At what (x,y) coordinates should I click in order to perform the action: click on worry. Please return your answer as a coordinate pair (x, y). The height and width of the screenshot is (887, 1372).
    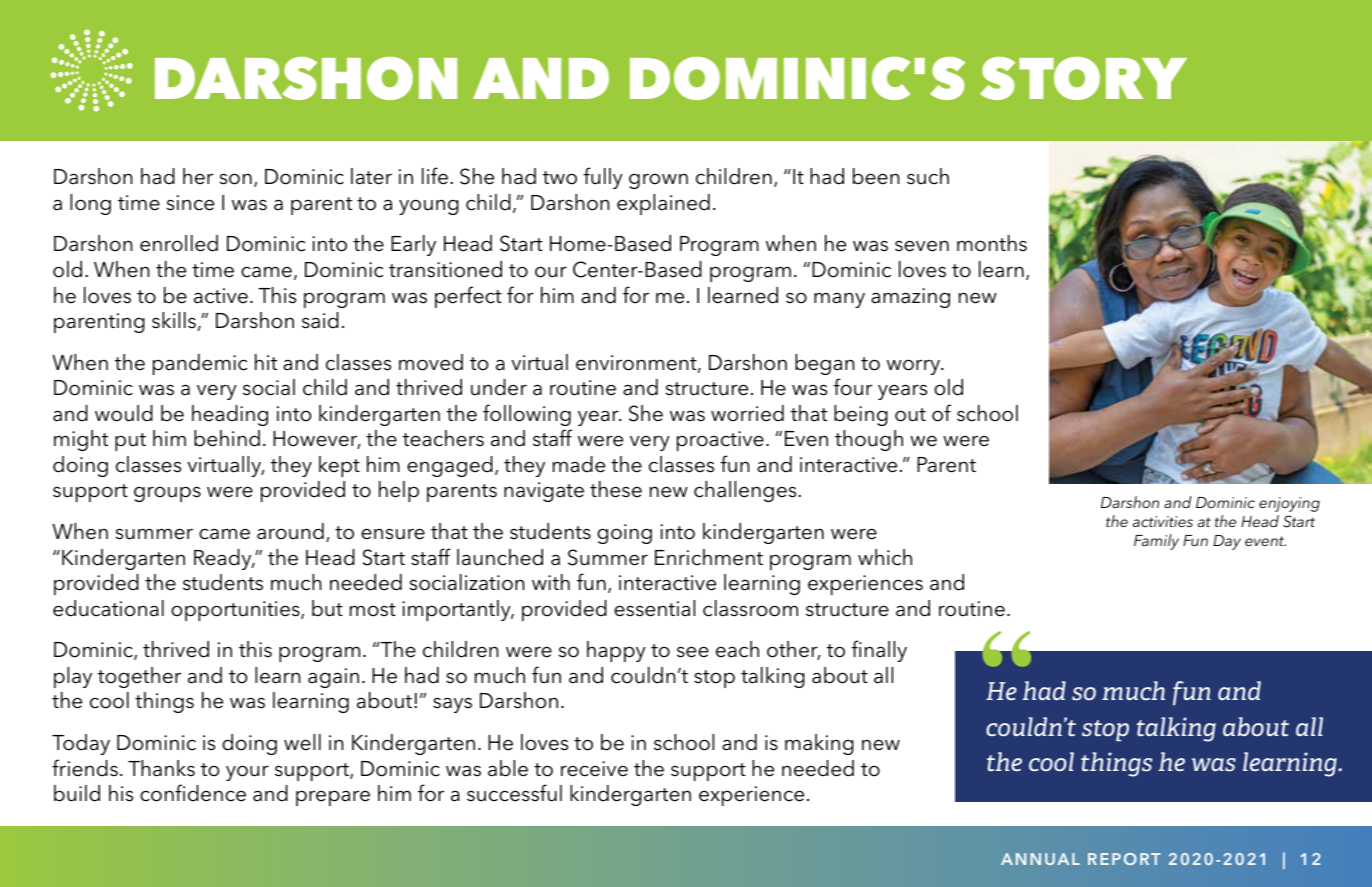
    Looking at the image, I should click on (915, 367).
